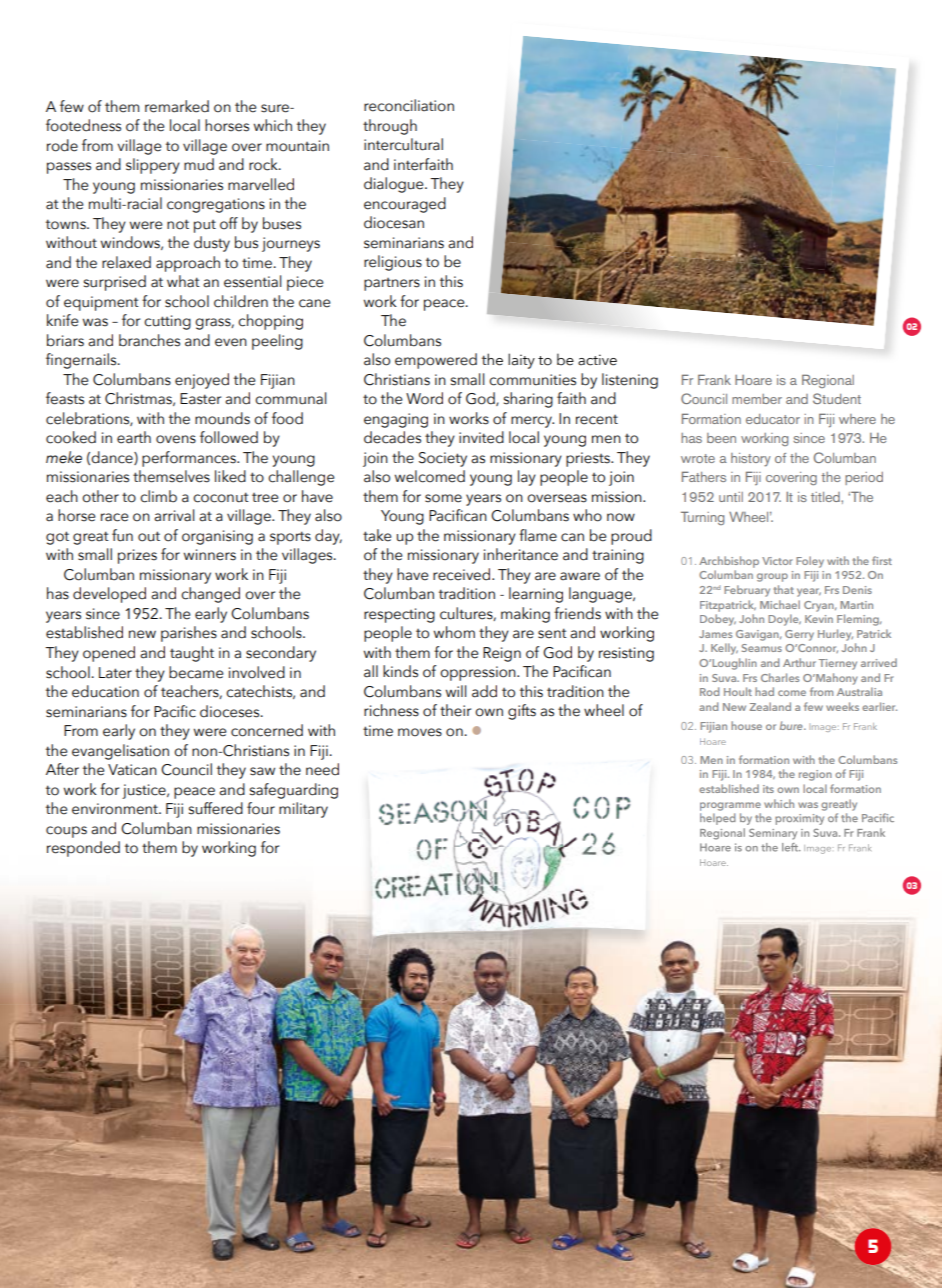 This screenshot has width=942, height=1288. Describe the element at coordinates (177, 106) in the screenshot. I see `remarked` at that location.
